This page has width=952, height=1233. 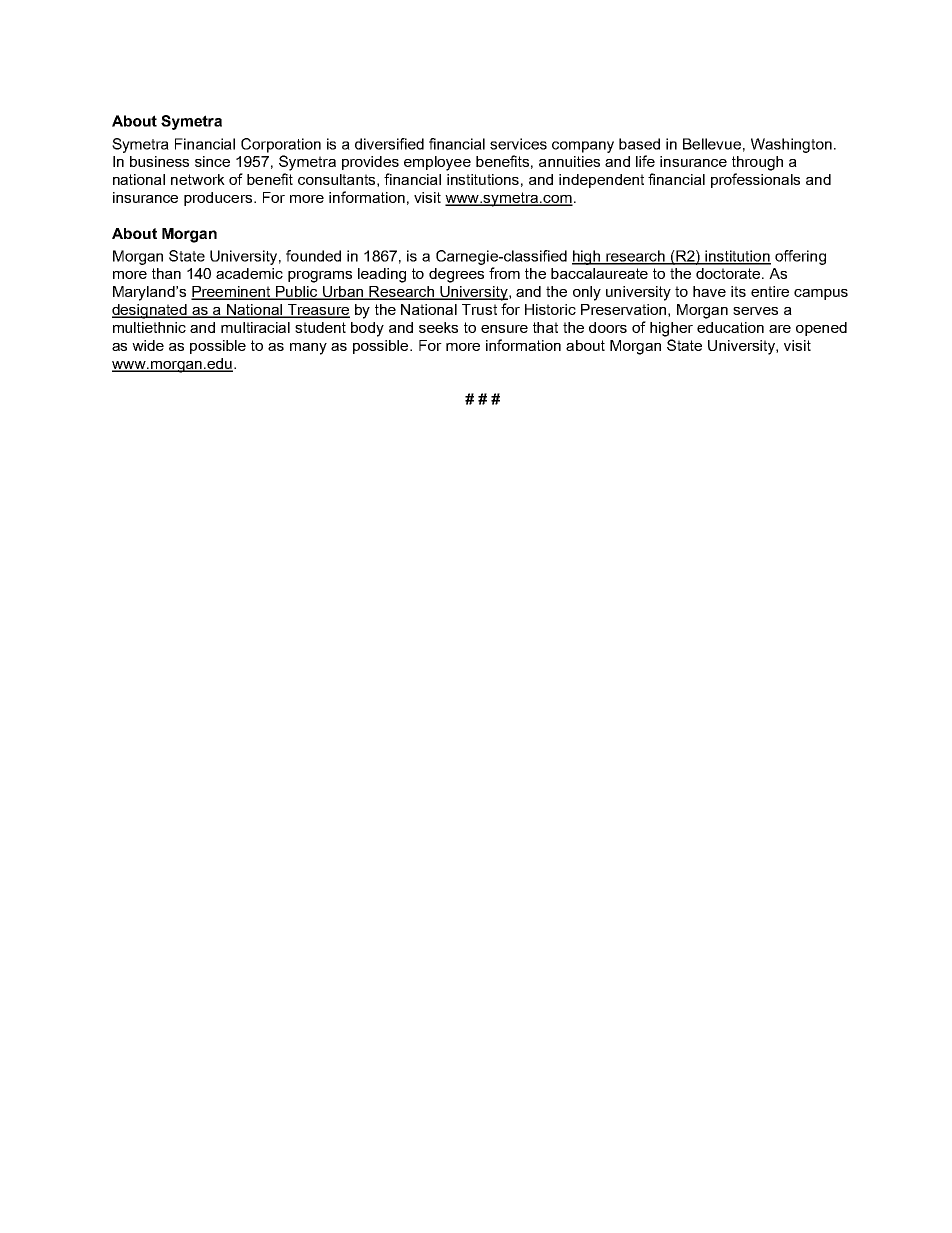 What do you see at coordinates (148, 345) in the page?
I see `wide` at bounding box center [148, 345].
